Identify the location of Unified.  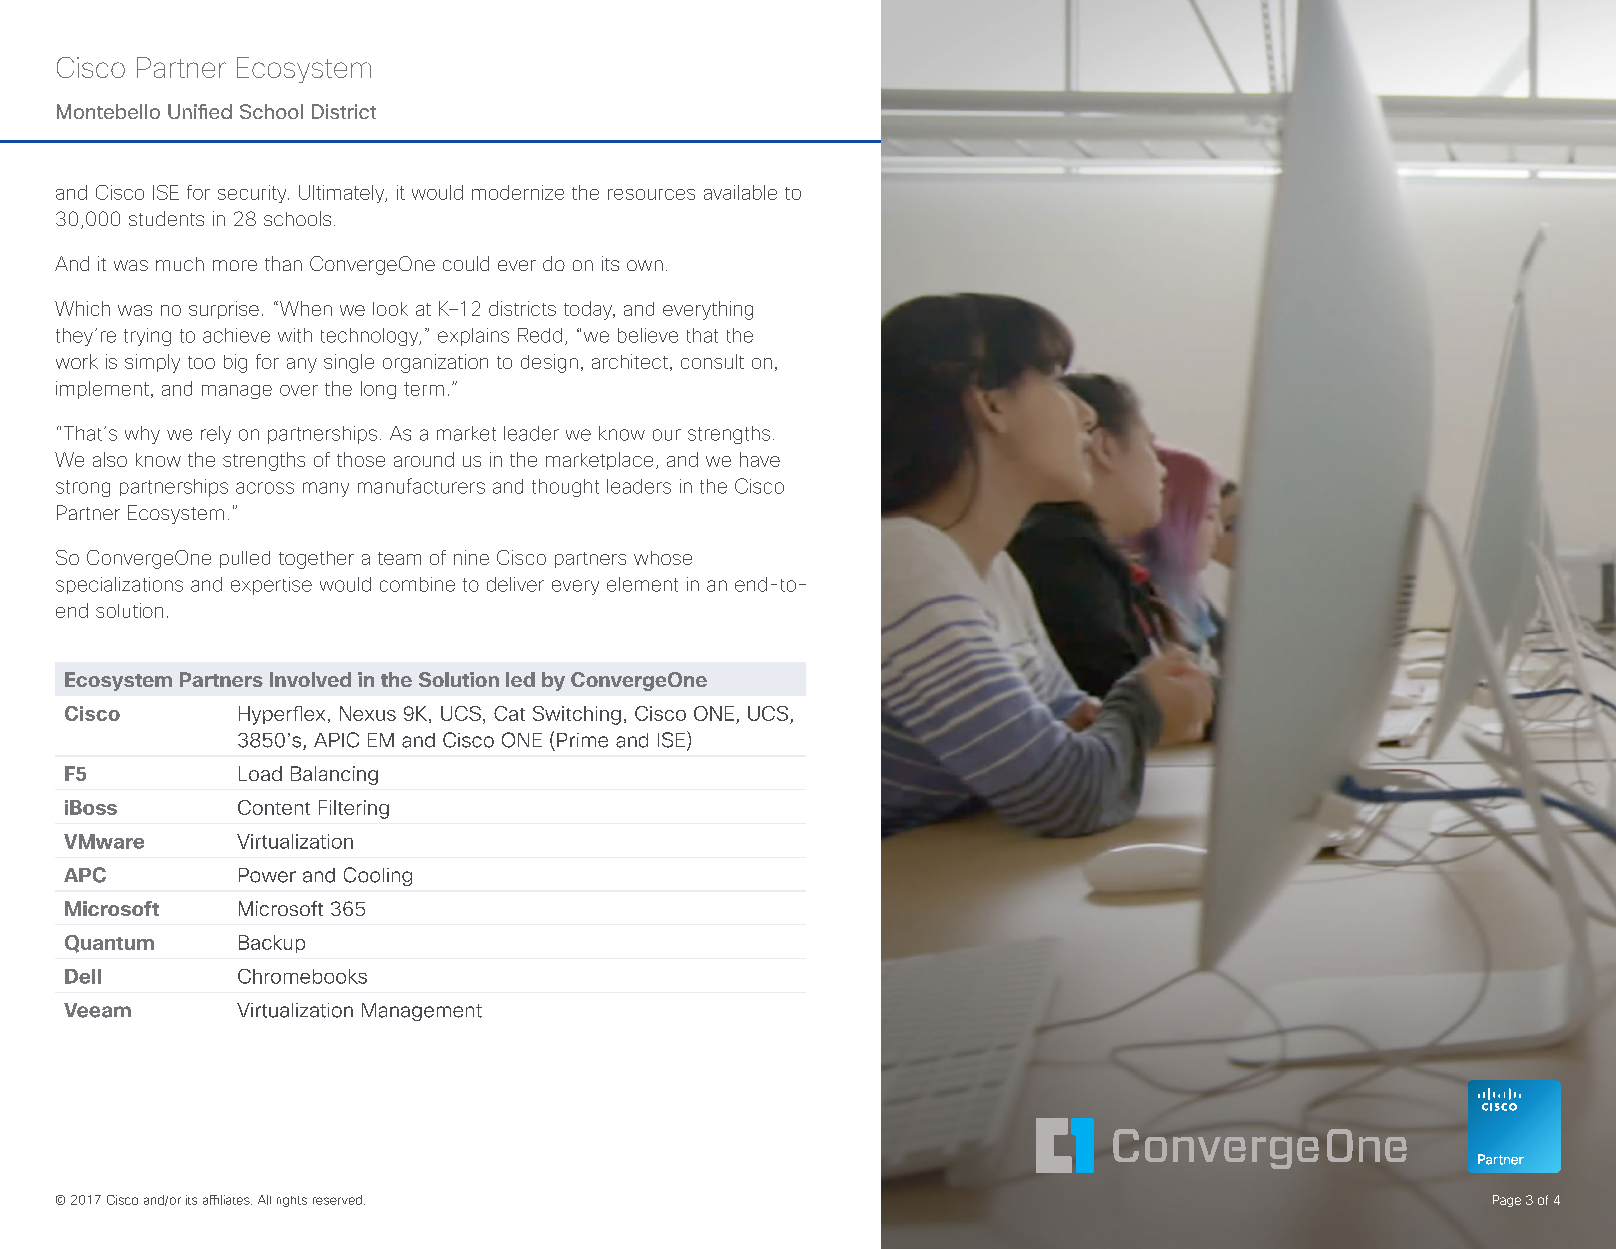
(200, 111).
